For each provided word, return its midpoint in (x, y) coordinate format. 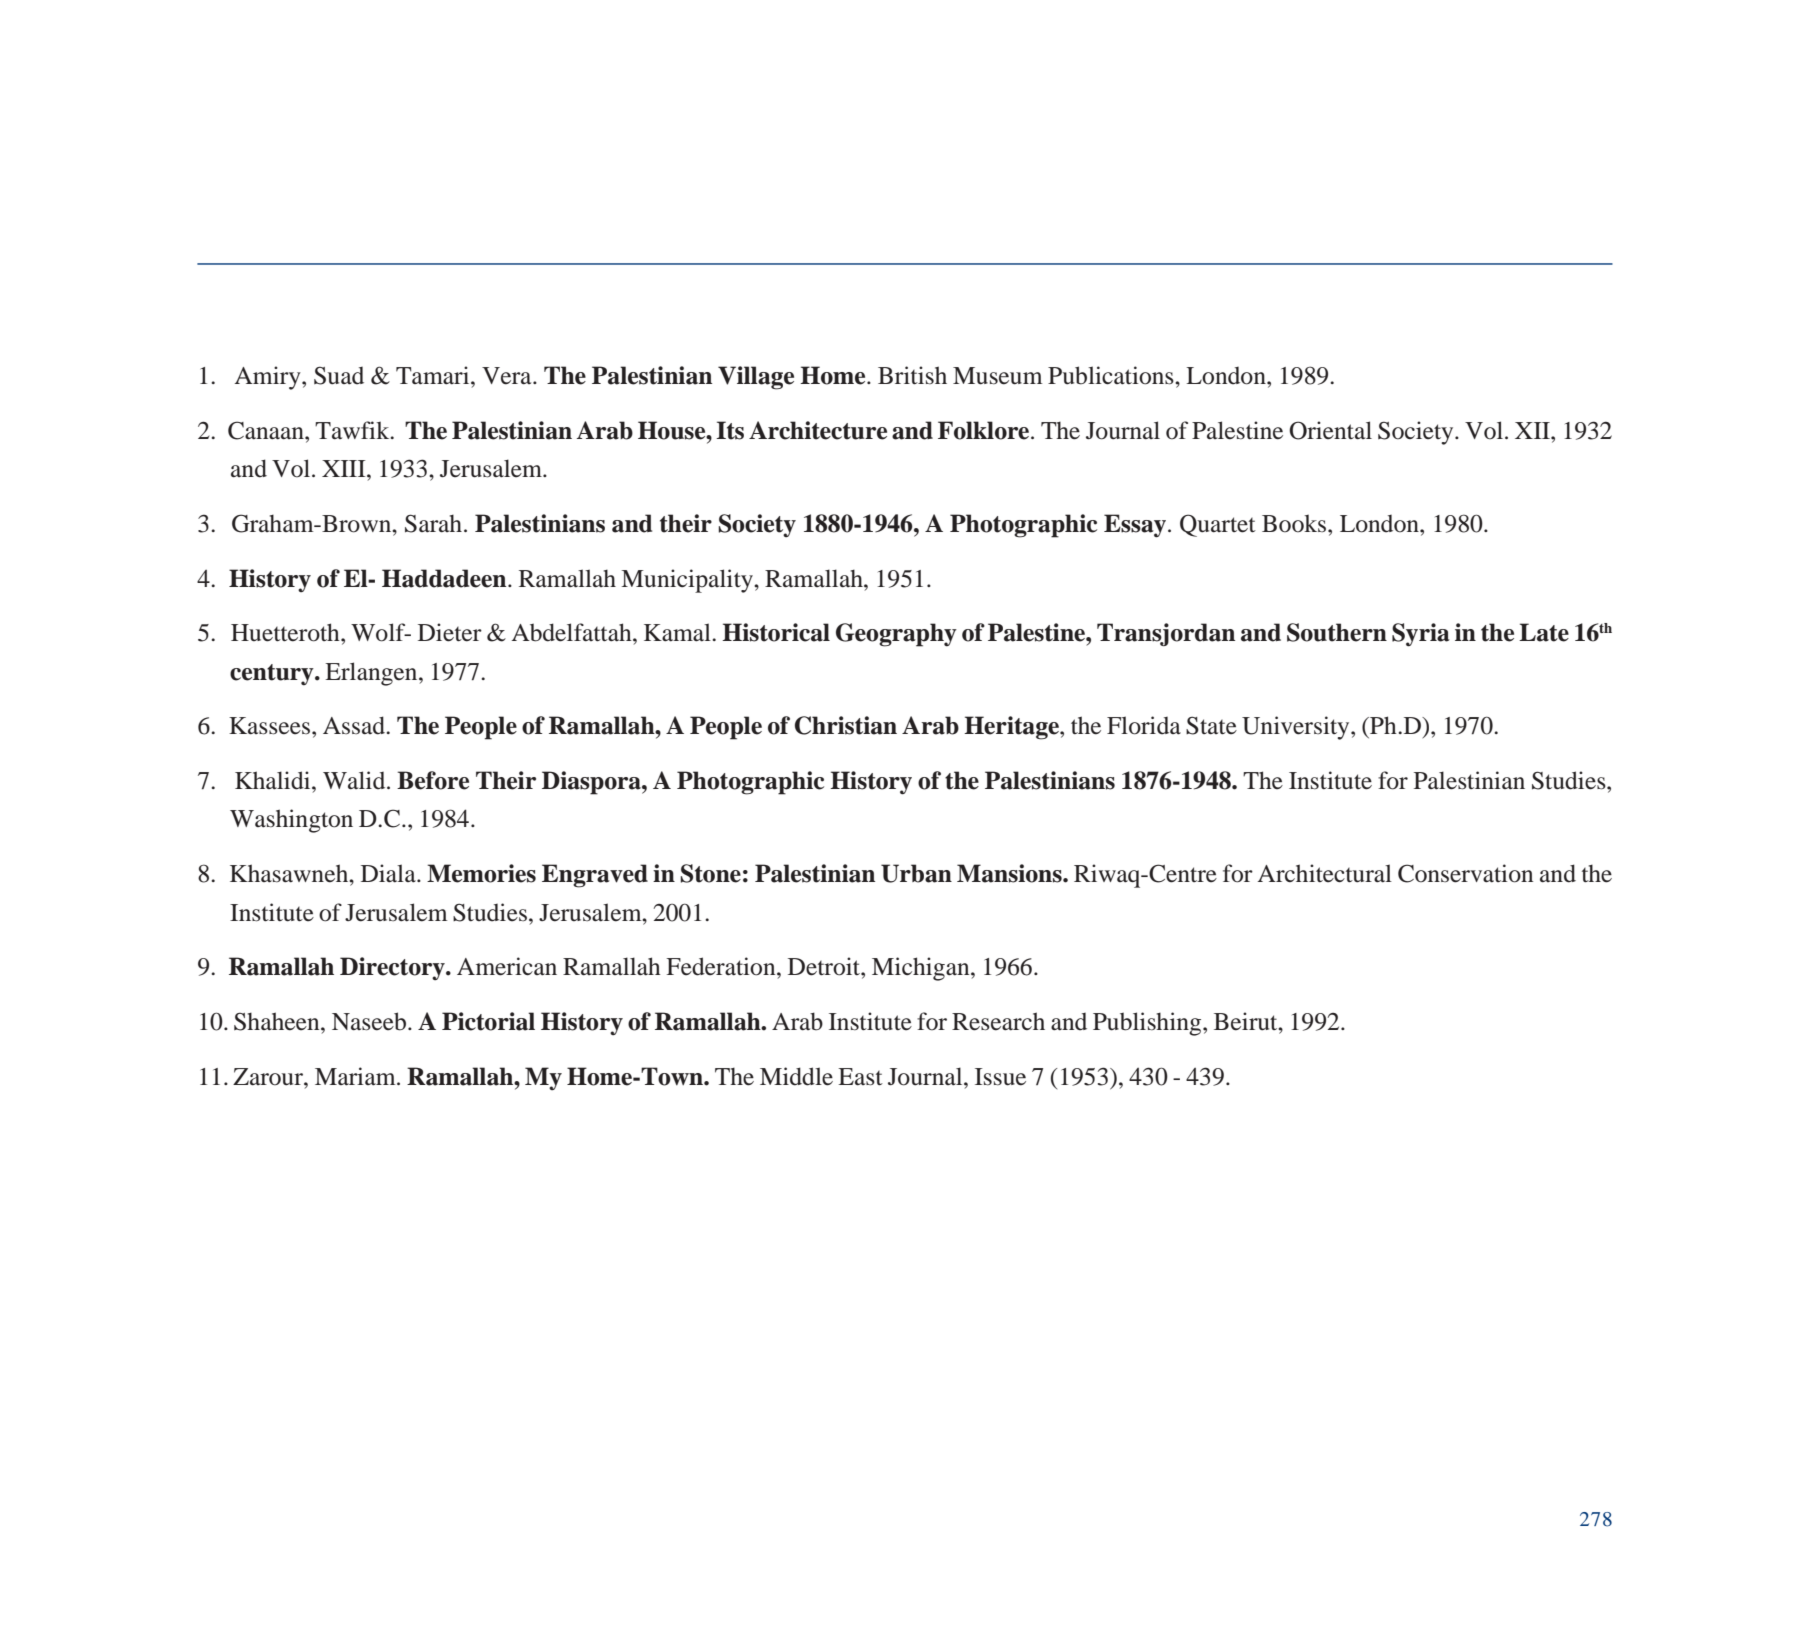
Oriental (1330, 430)
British (912, 375)
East (860, 1077)
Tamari (434, 375)
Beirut (1247, 1021)
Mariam (356, 1076)
